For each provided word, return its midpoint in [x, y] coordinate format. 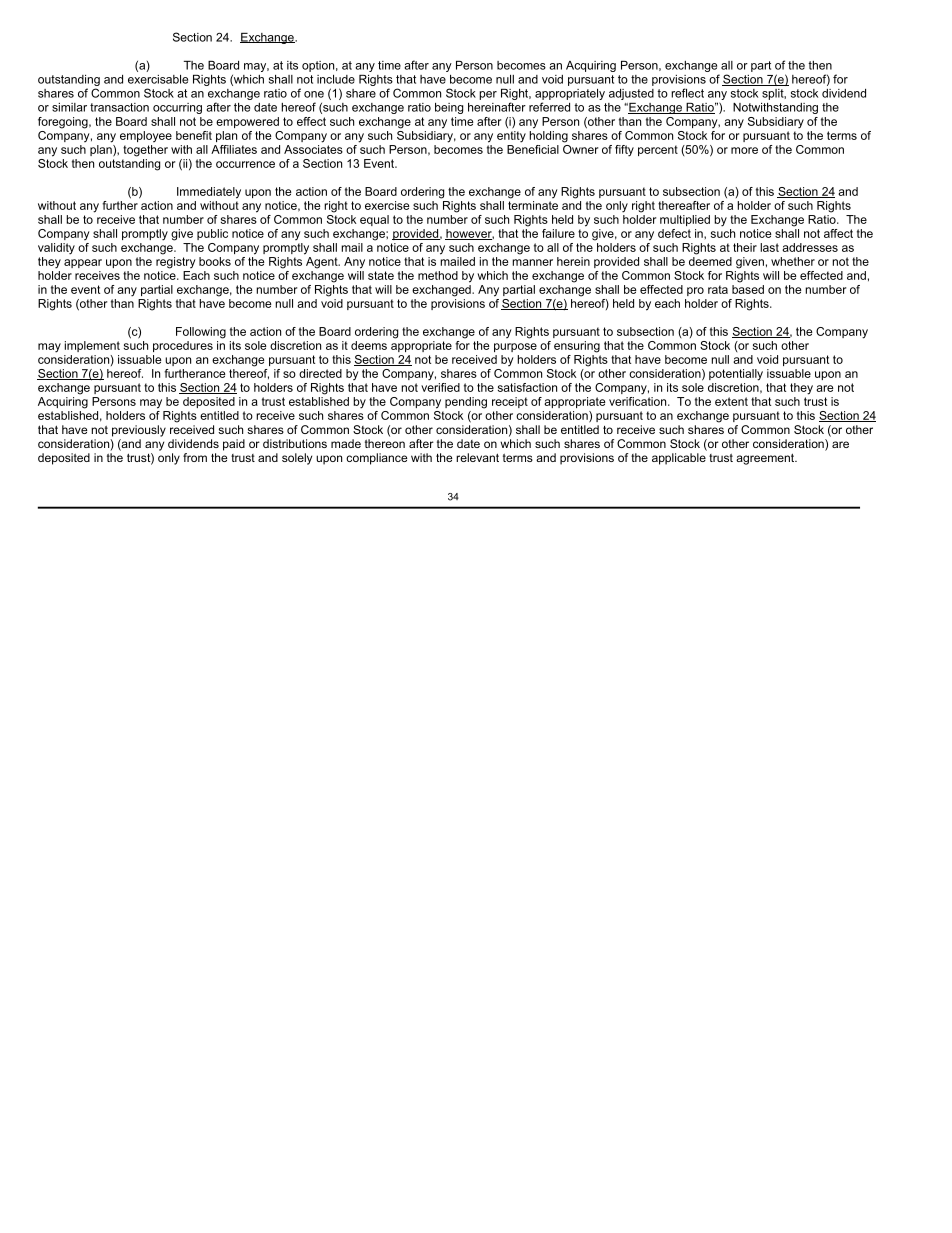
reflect [687, 93]
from [195, 457]
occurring [177, 108]
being [449, 108]
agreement [766, 459]
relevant [477, 457]
